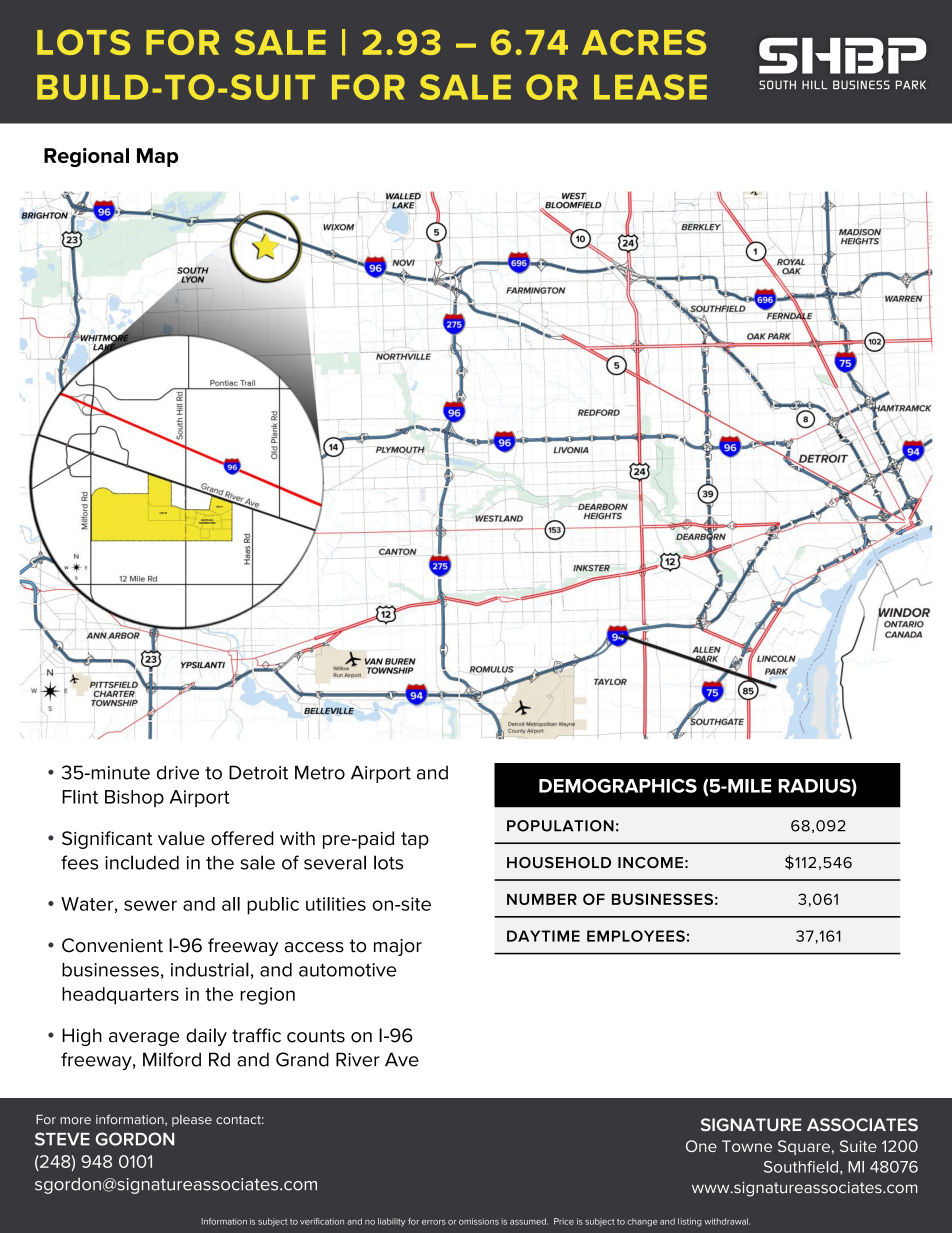  I want to click on listing, so click(690, 1222).
